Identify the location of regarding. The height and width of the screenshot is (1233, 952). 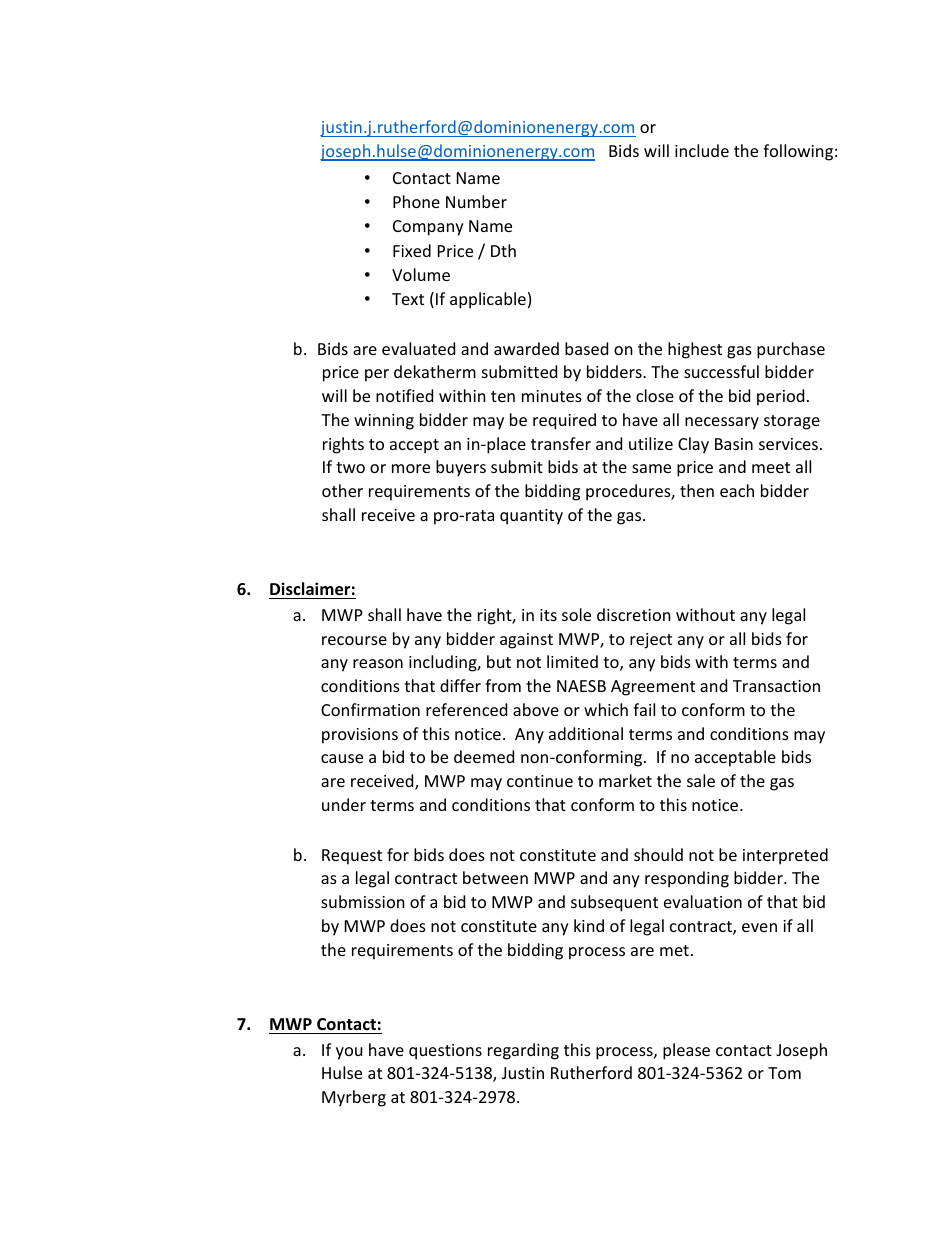
(523, 1051).
